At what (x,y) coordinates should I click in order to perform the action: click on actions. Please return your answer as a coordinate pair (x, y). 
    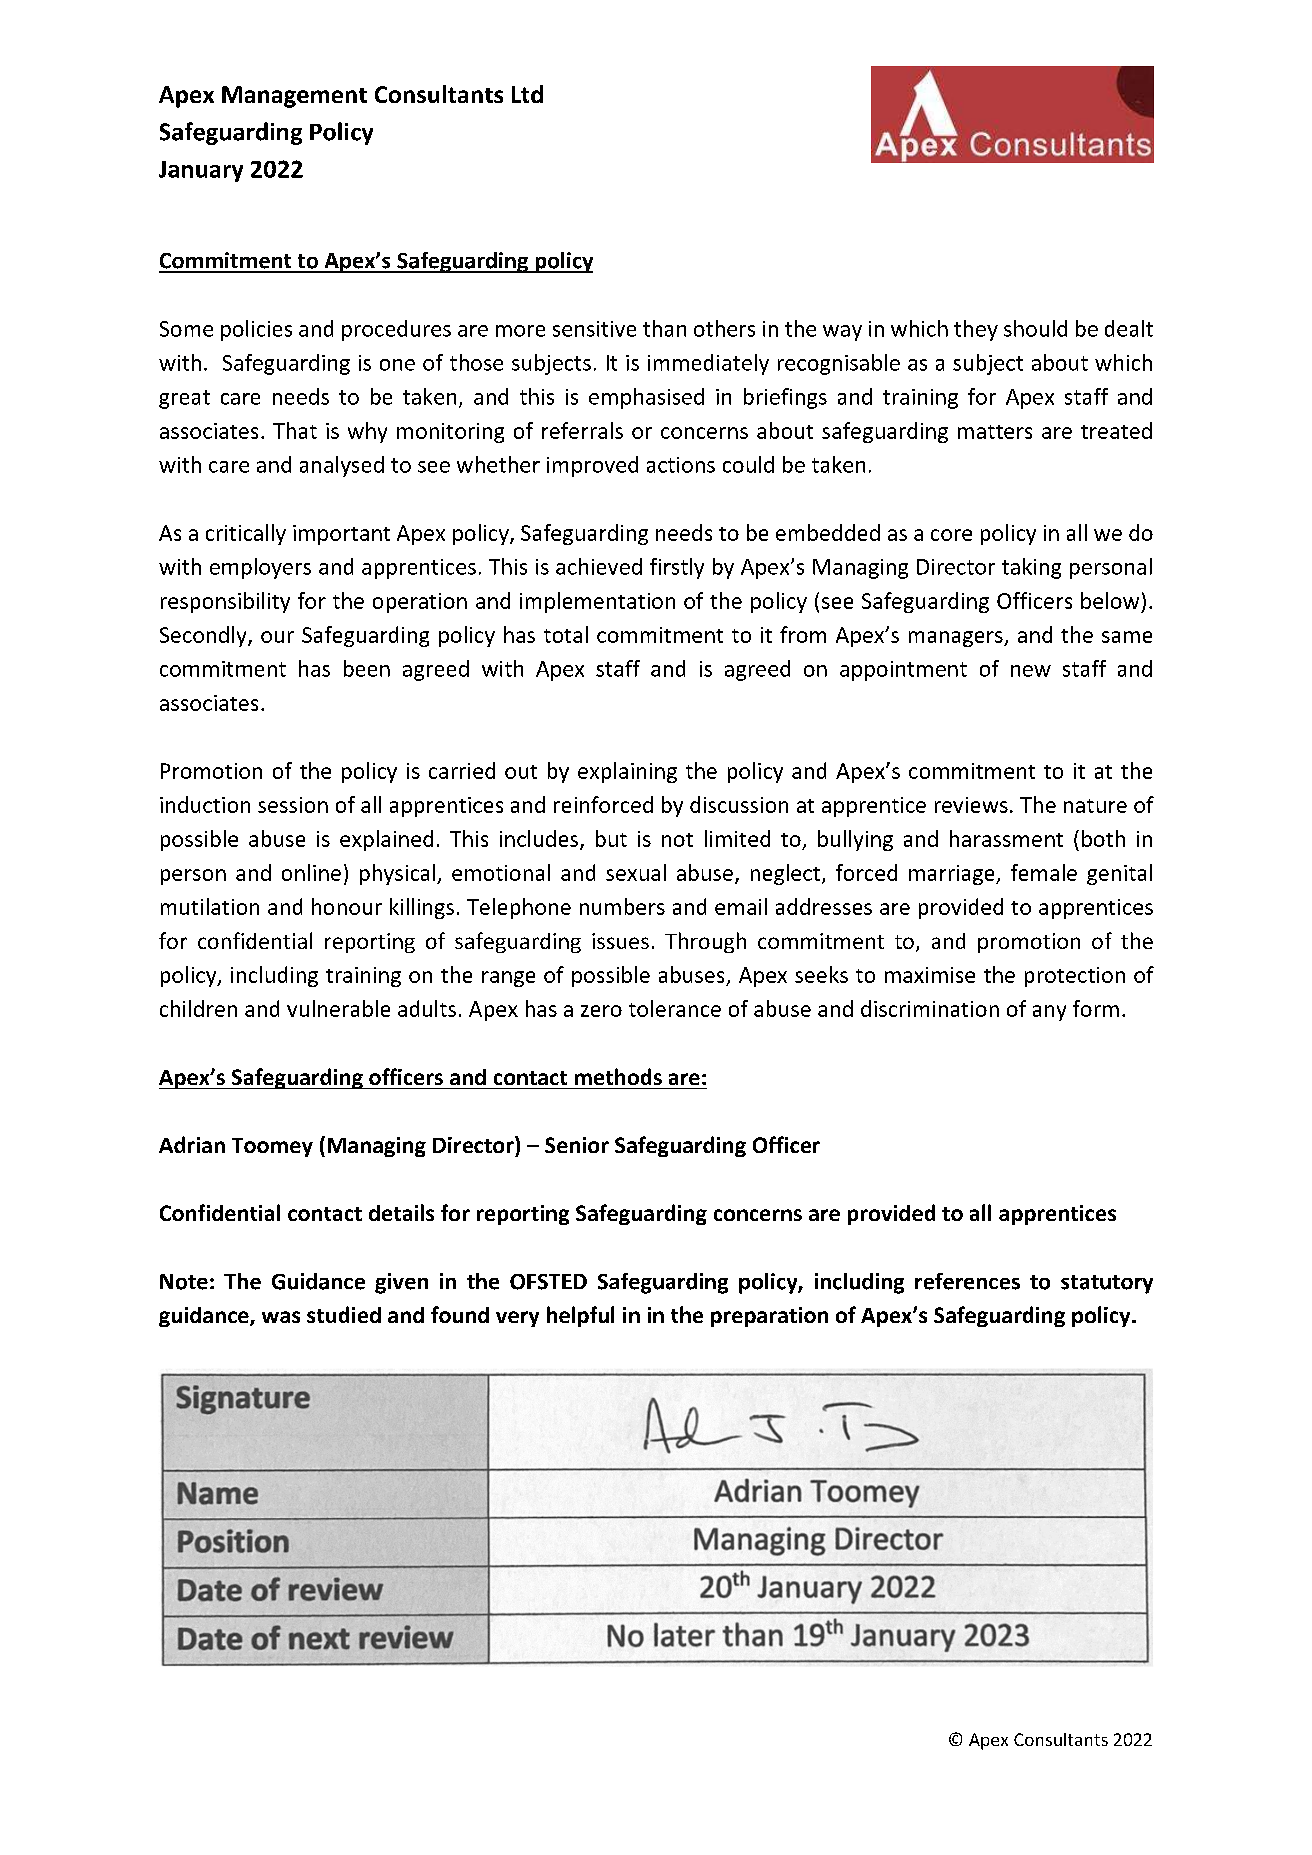
    Looking at the image, I should click on (681, 465).
